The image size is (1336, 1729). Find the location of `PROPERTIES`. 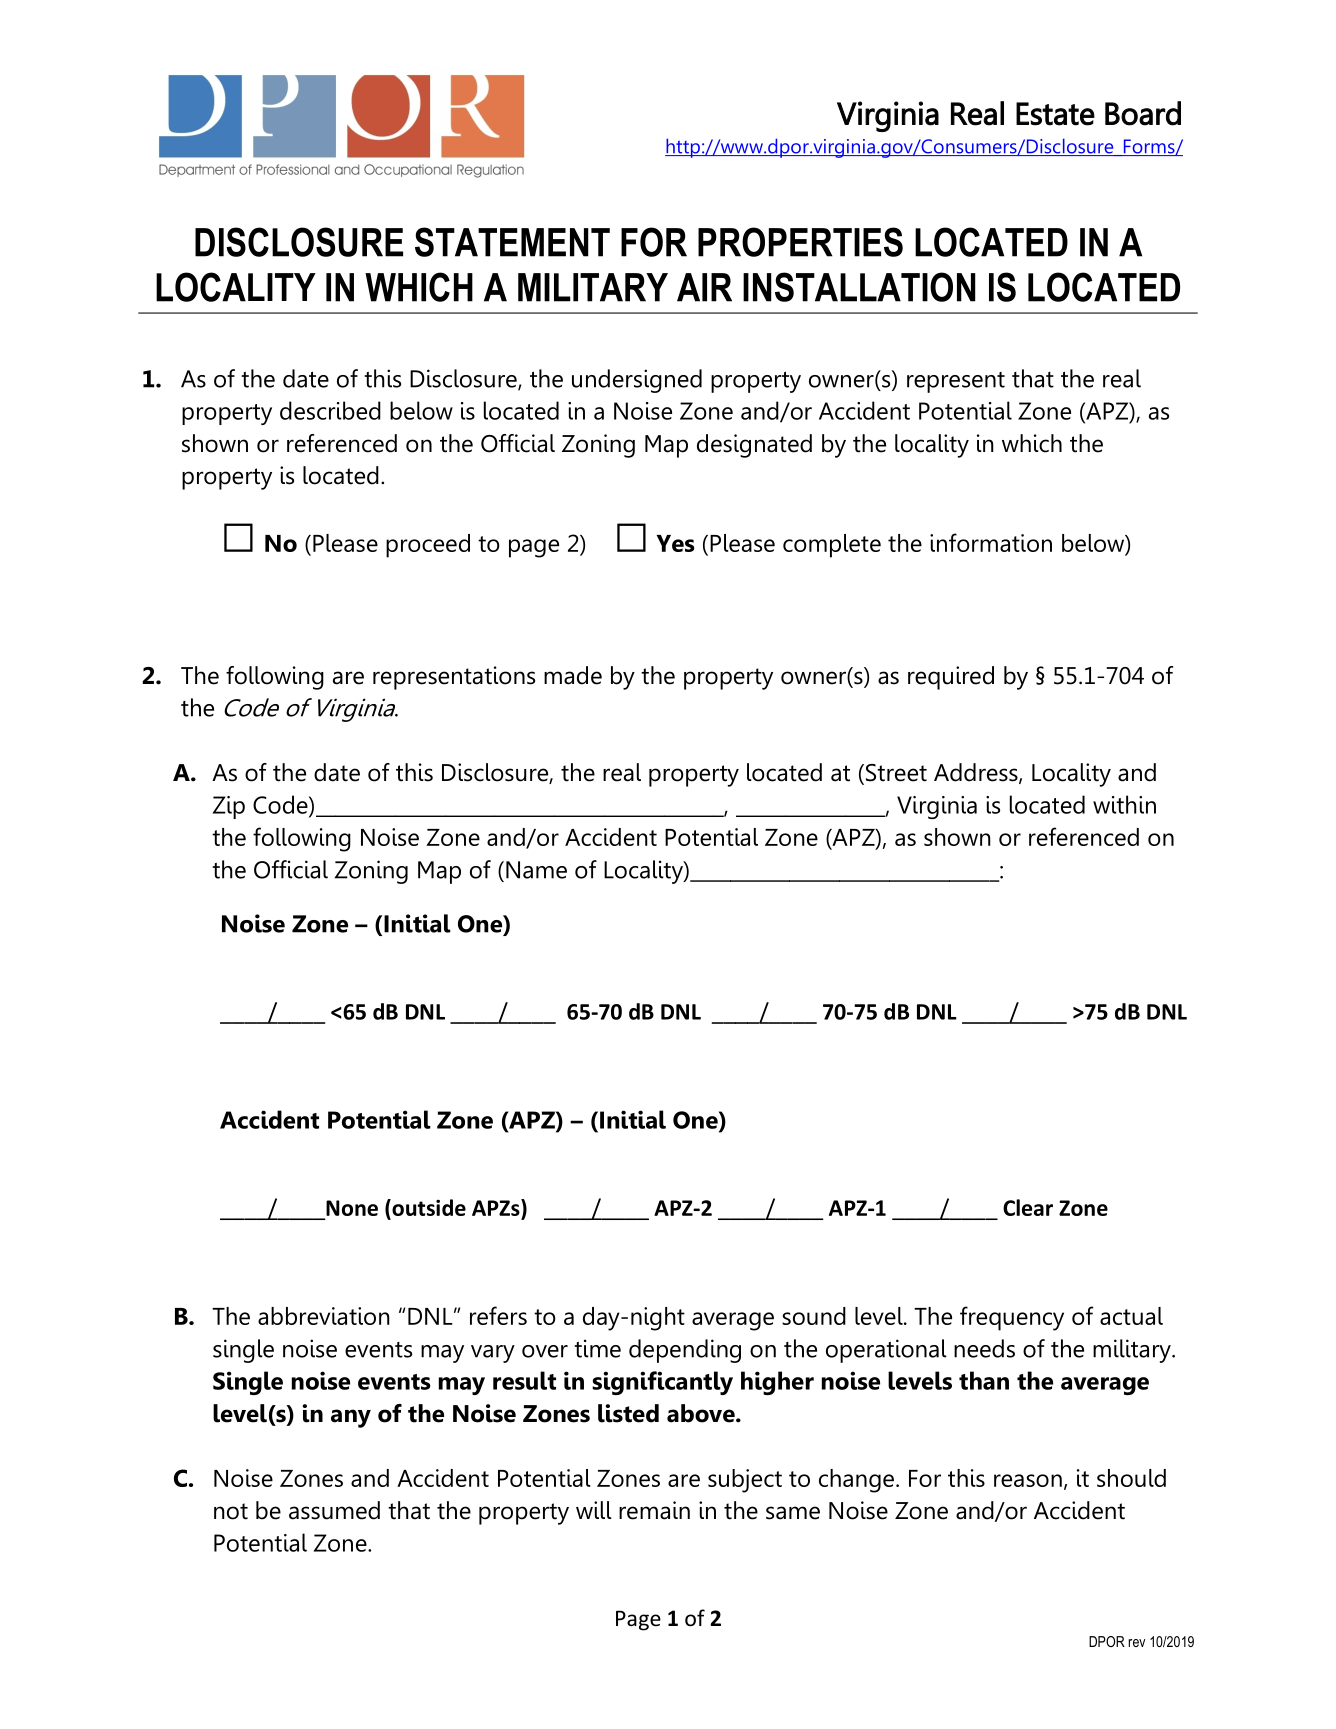

PROPERTIES is located at coordinates (800, 242).
